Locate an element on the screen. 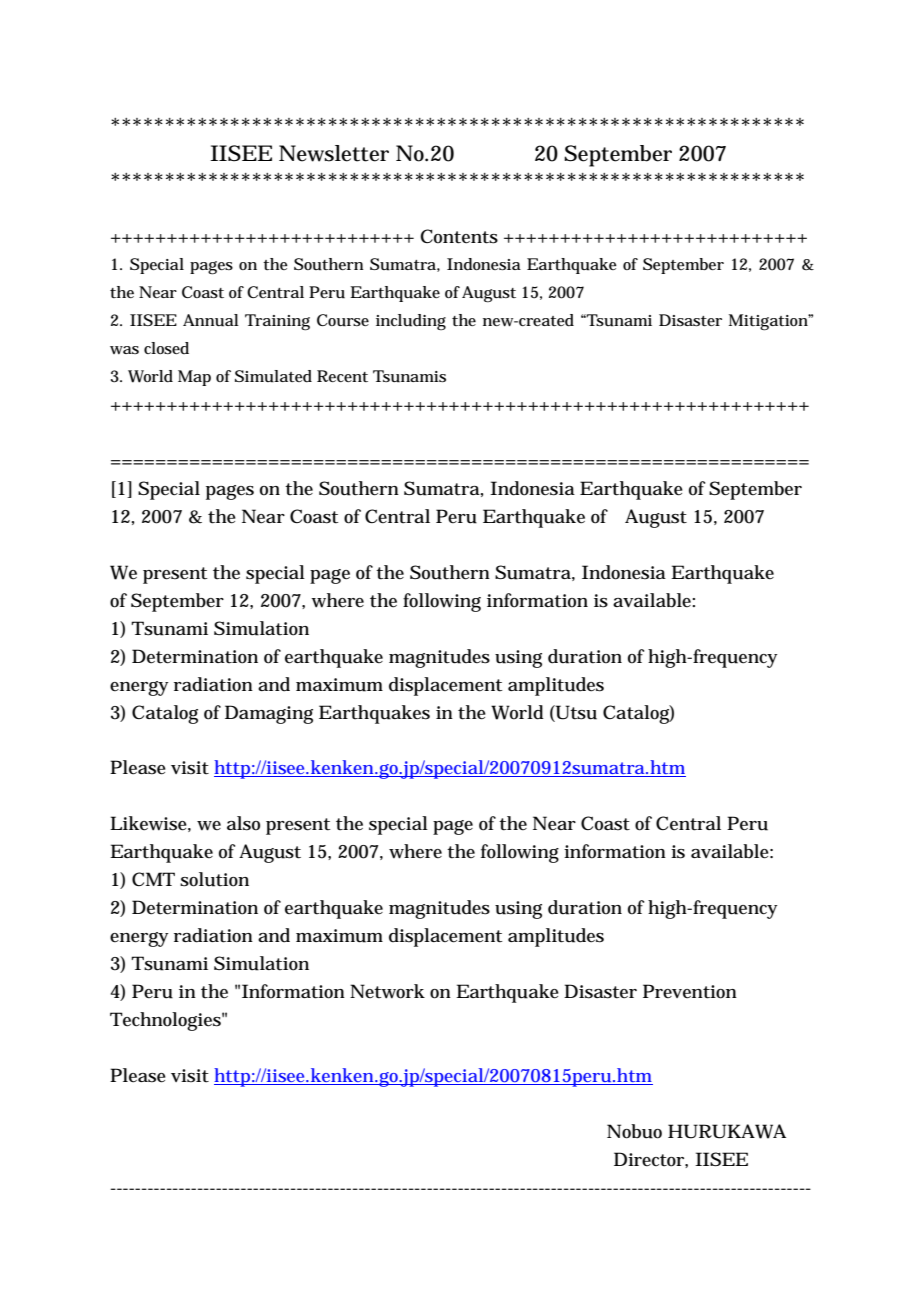 The height and width of the screenshot is (1308, 924). Contents is located at coordinates (459, 236).
